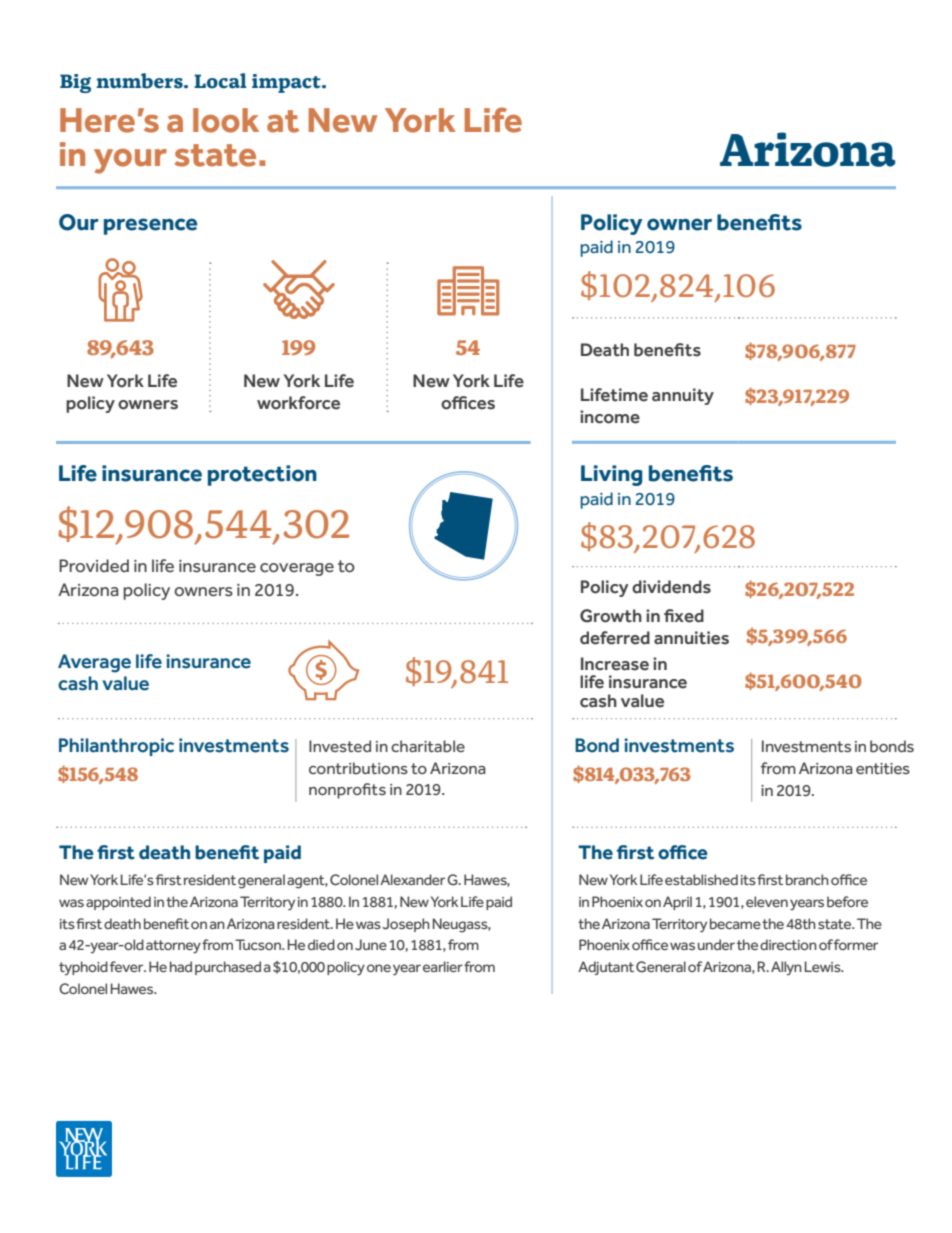  What do you see at coordinates (671, 587) in the screenshot?
I see `dividends` at bounding box center [671, 587].
